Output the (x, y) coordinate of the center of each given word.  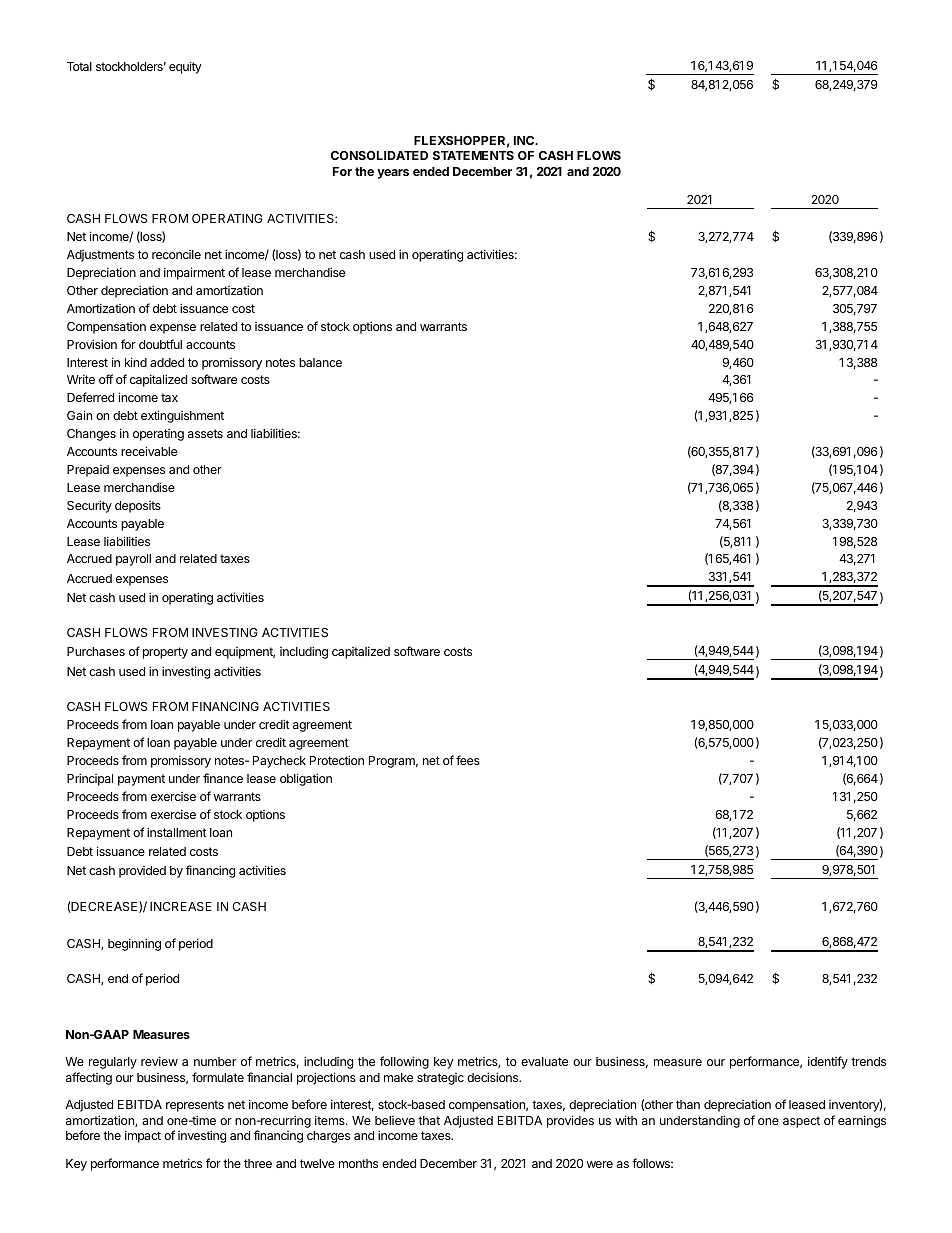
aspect (801, 1122)
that (429, 1120)
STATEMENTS (473, 155)
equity (185, 67)
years (393, 174)
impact (143, 1136)
